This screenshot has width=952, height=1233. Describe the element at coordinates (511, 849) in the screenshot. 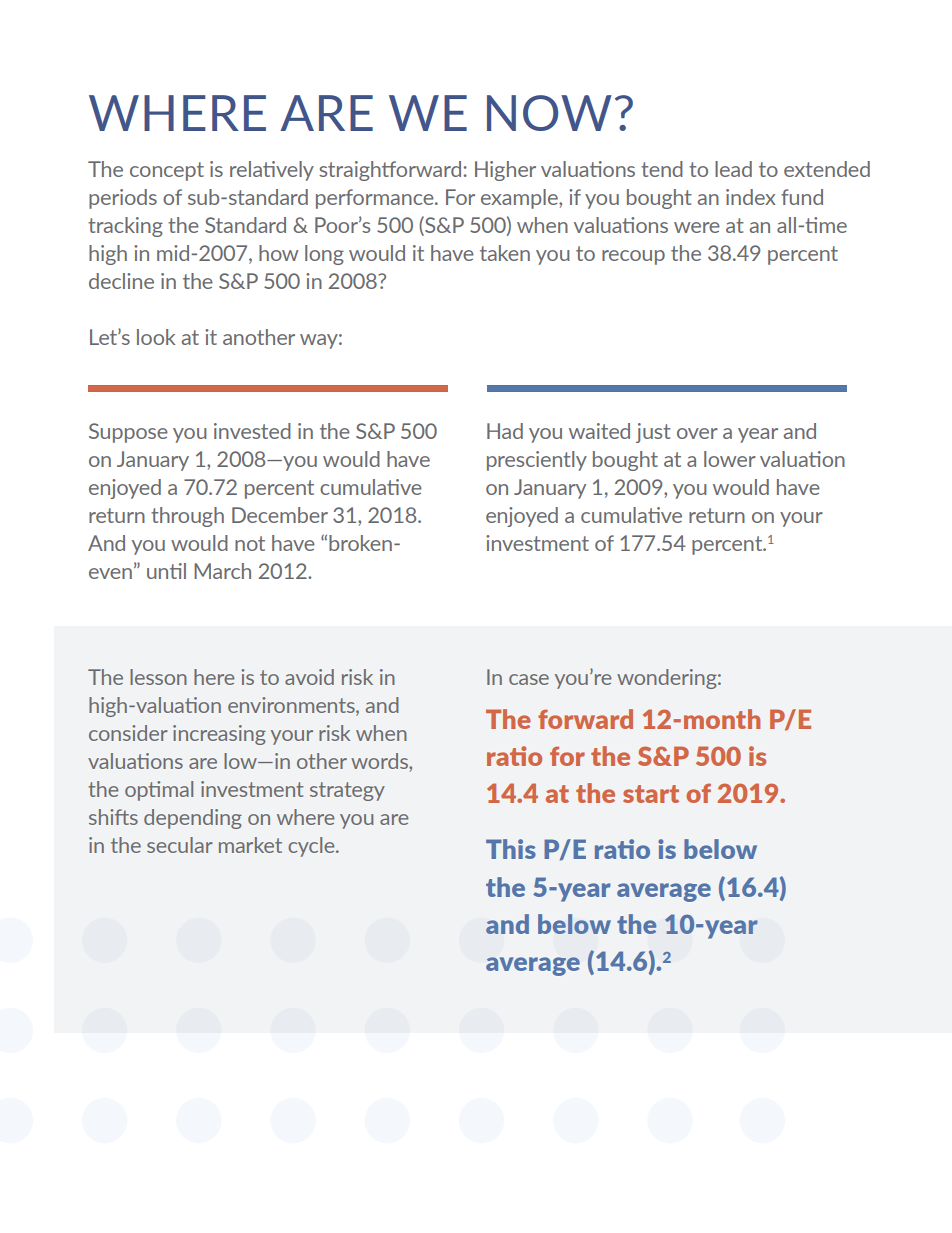

I see `This` at that location.
